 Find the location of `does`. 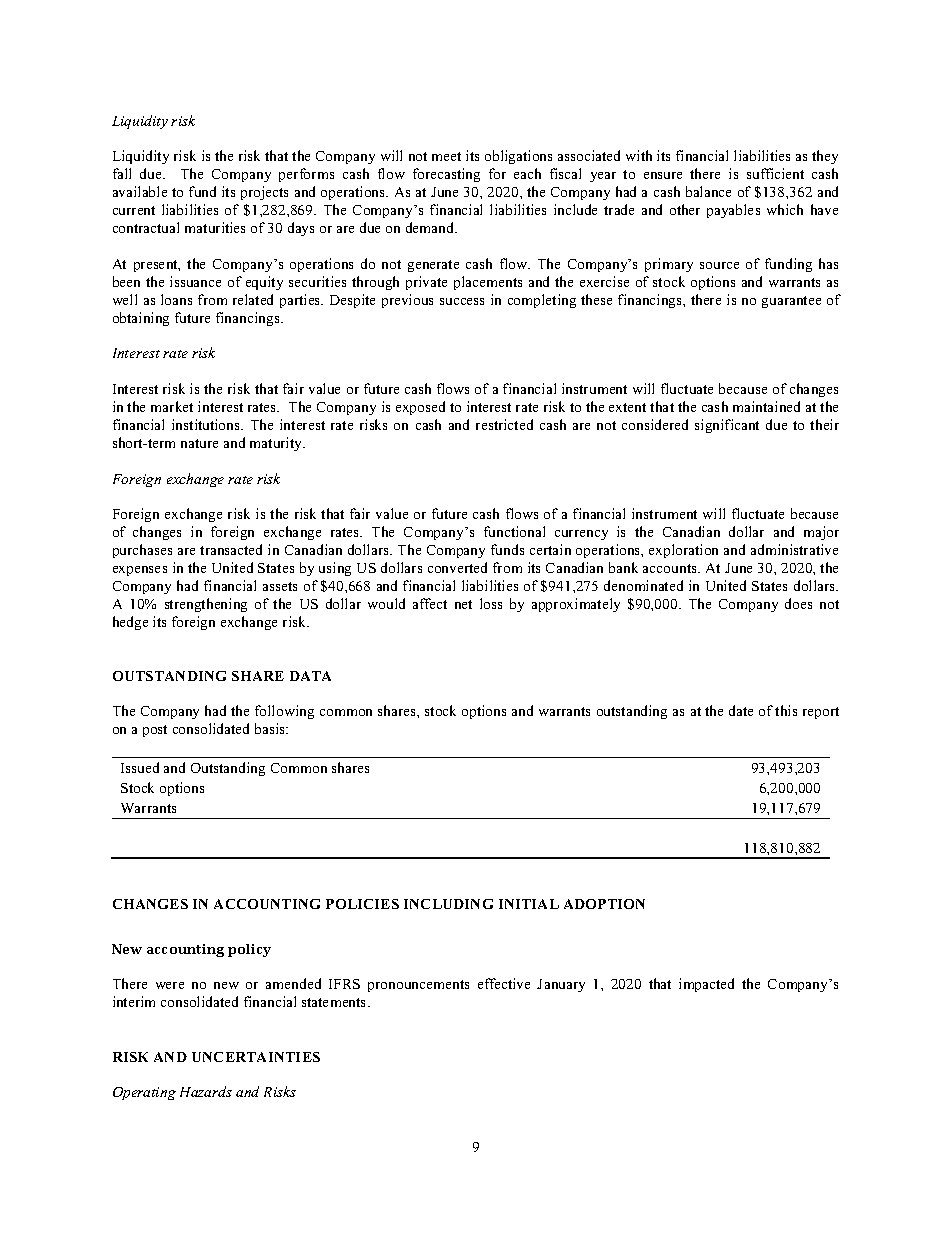

does is located at coordinates (798, 603).
